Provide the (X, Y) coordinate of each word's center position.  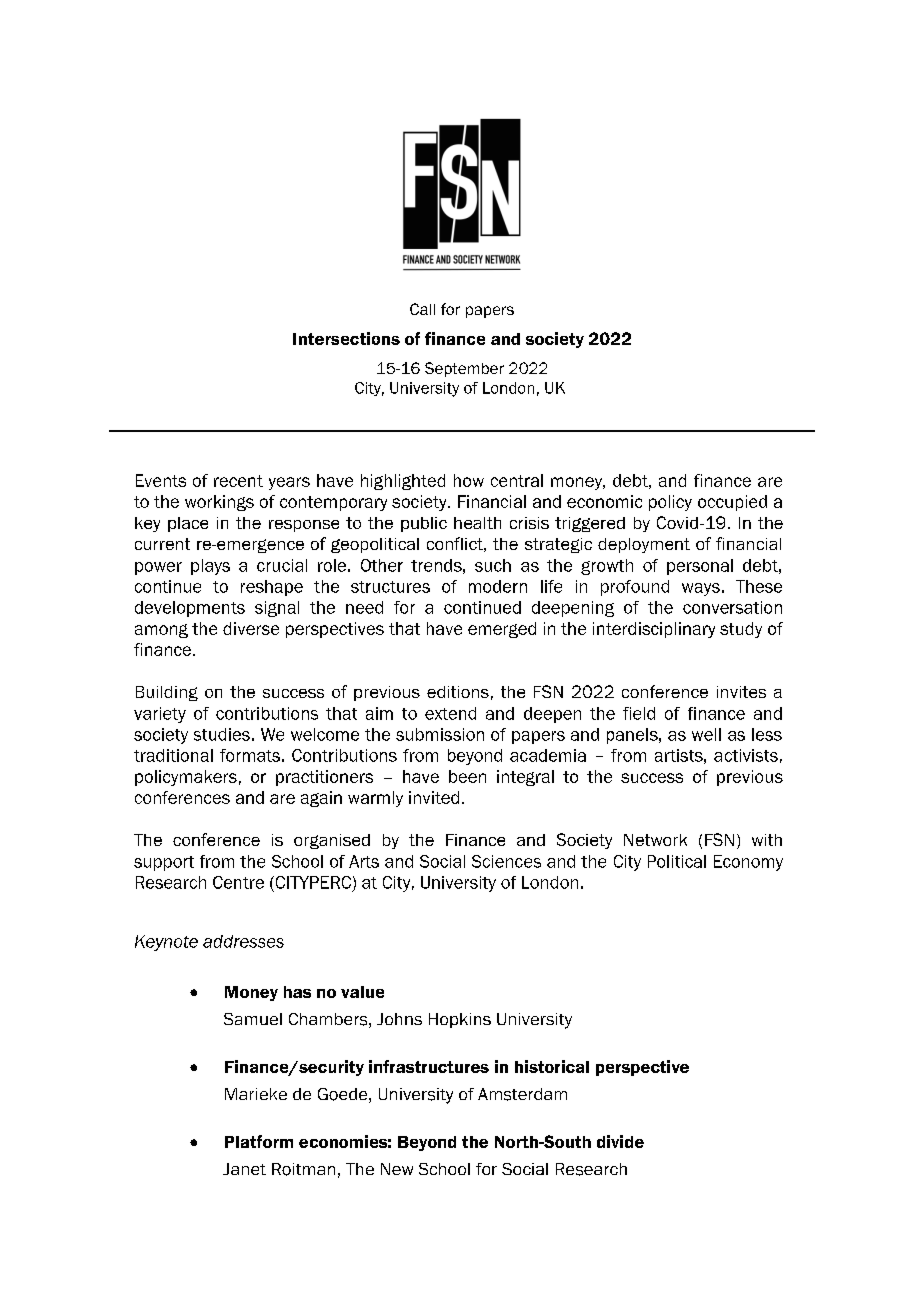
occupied (732, 503)
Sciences (506, 861)
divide (620, 1141)
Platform (259, 1141)
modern (498, 586)
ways (701, 589)
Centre (238, 882)
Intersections (346, 338)
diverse (251, 628)
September (464, 369)
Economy (748, 863)
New (397, 1169)
